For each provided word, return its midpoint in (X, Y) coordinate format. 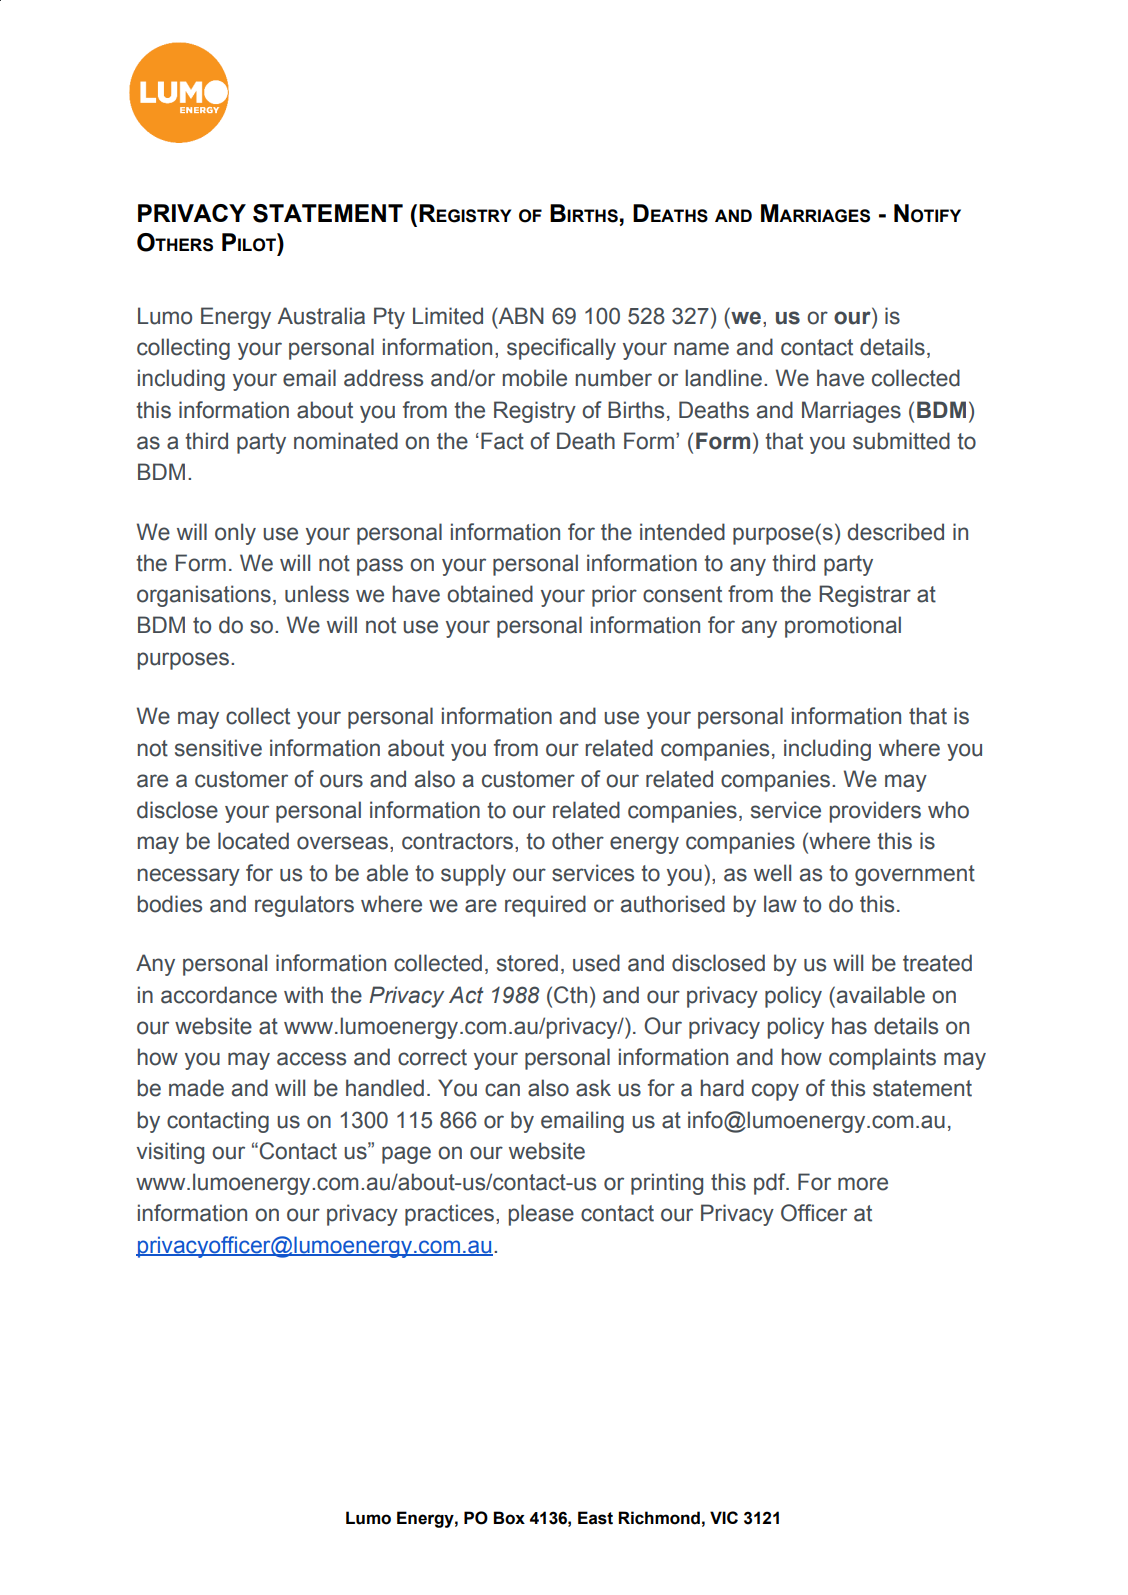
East (595, 1518)
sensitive (218, 748)
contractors (459, 841)
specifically (561, 349)
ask (593, 1088)
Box (509, 1518)
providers (875, 812)
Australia (321, 316)
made (196, 1088)
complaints (882, 1059)
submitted (901, 441)
